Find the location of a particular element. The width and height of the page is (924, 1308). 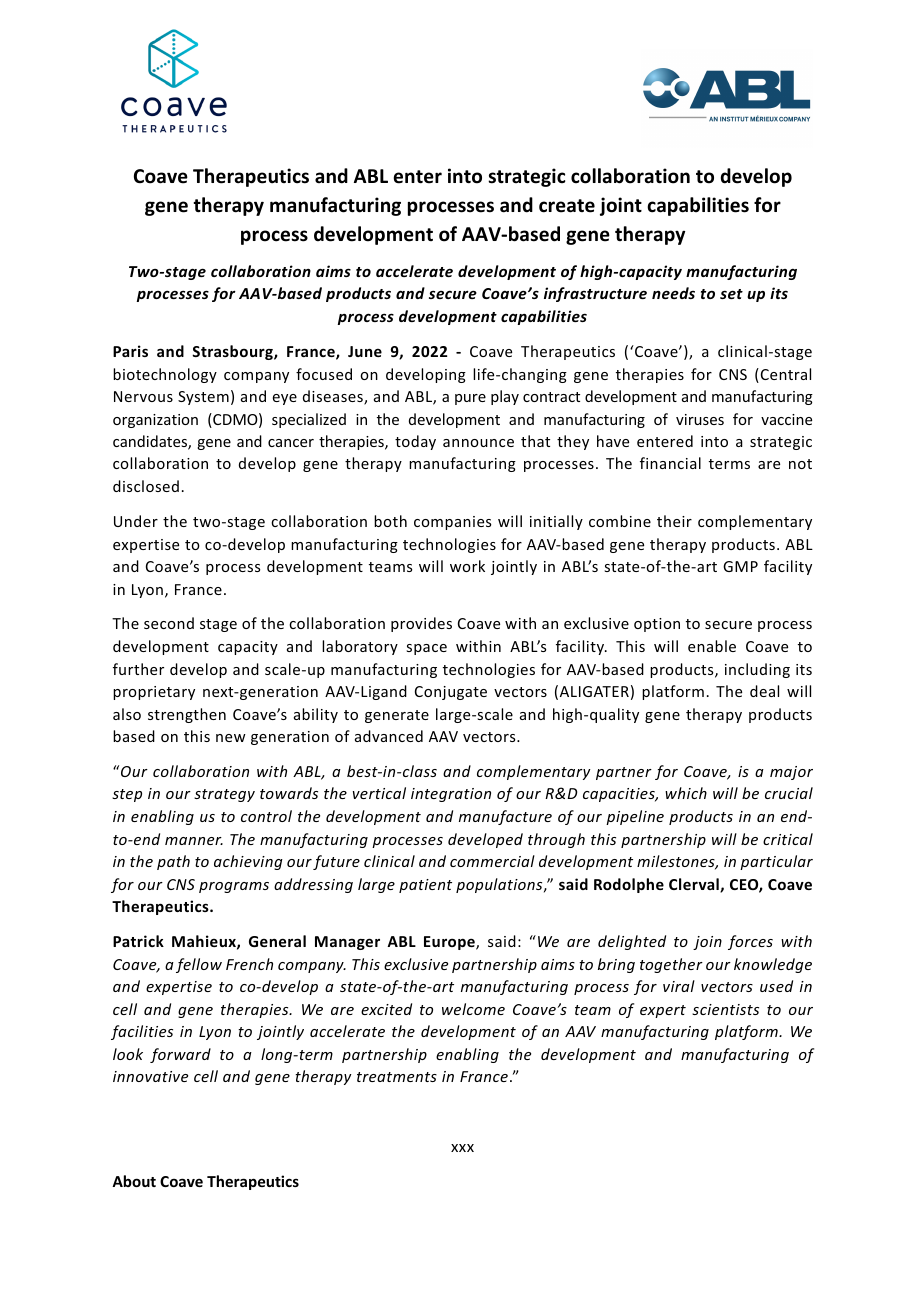

particular is located at coordinates (776, 862).
